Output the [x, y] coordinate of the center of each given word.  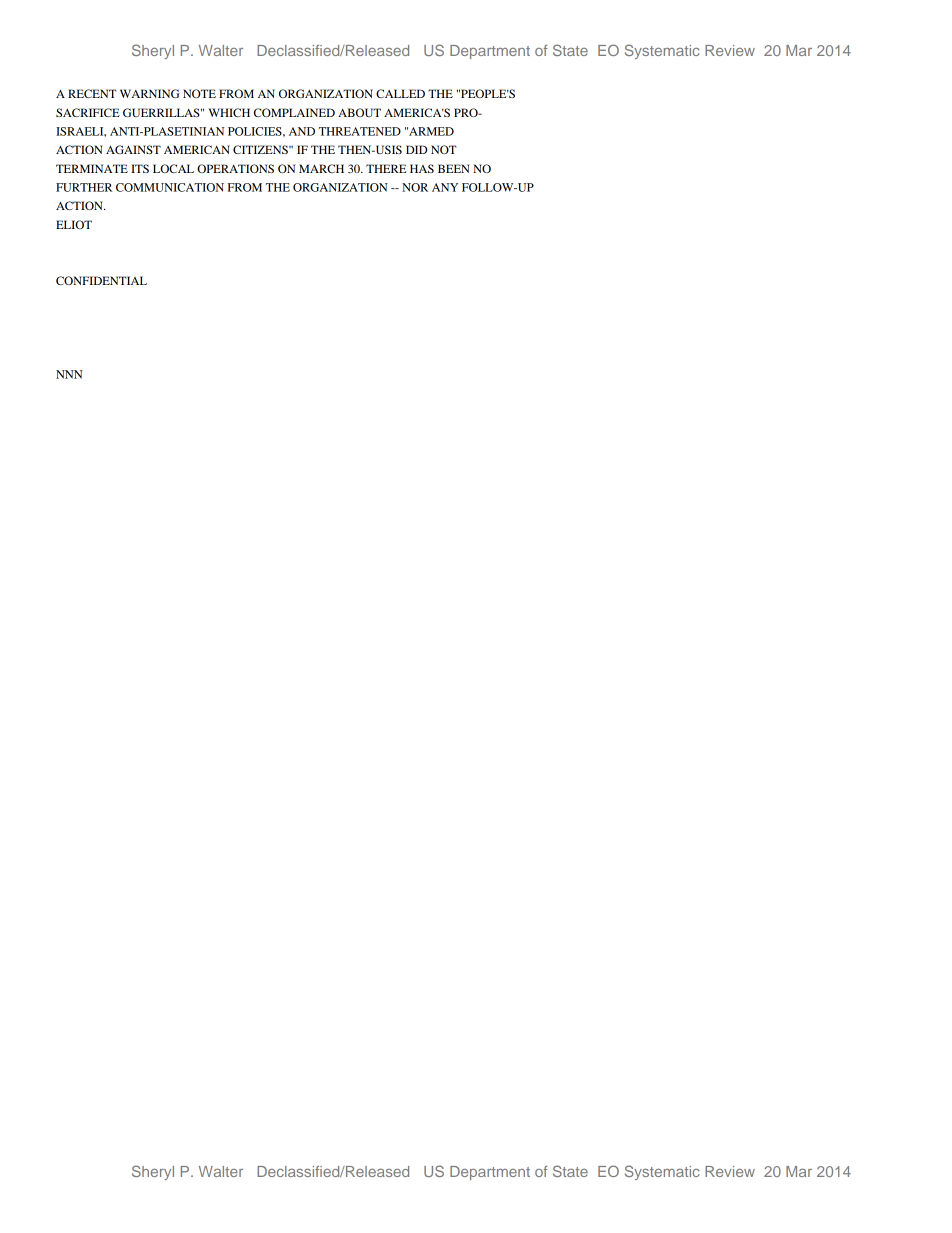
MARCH [321, 168]
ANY [445, 187]
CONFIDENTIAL [101, 280]
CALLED [400, 93]
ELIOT [74, 224]
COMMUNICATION [170, 187]
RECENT [92, 93]
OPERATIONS [235, 168]
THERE [386, 168]
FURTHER [84, 187]
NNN [69, 374]
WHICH [229, 112]
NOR [415, 187]
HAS [422, 168]
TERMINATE [92, 168]
